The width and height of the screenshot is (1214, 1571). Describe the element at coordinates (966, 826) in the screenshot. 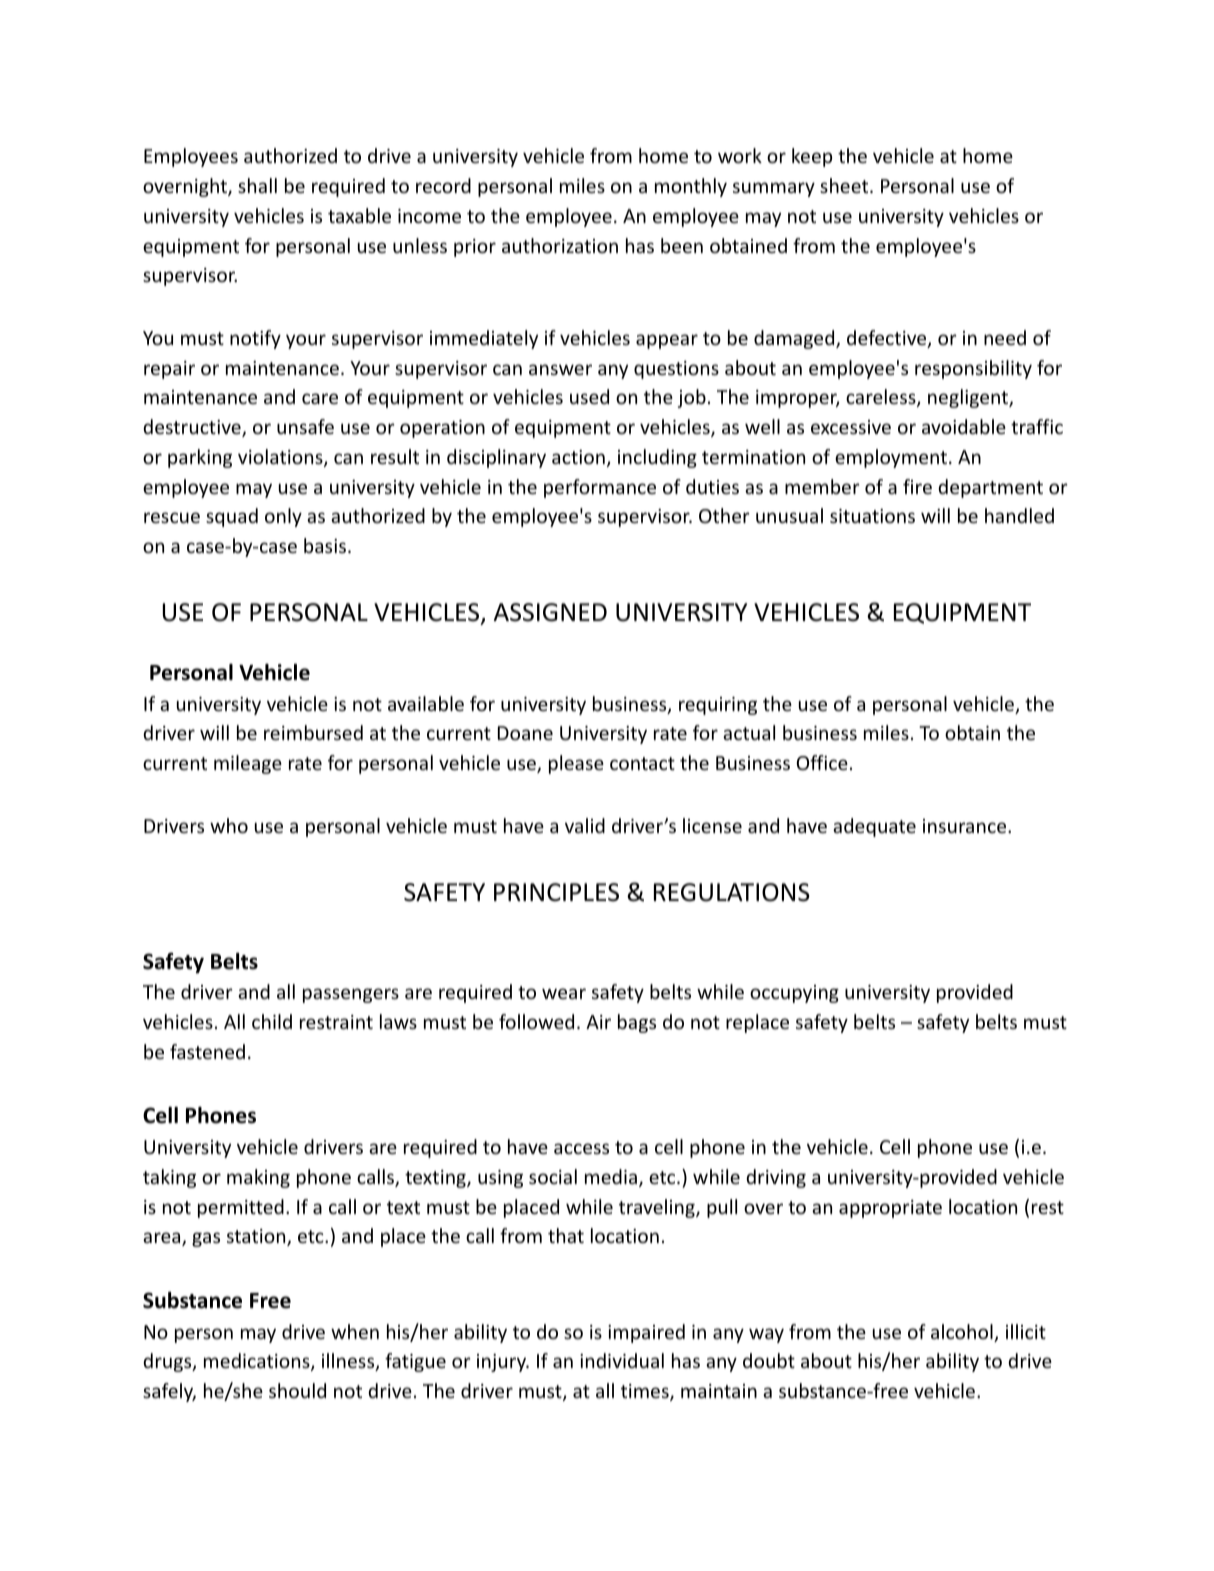

I see `insurance` at that location.
